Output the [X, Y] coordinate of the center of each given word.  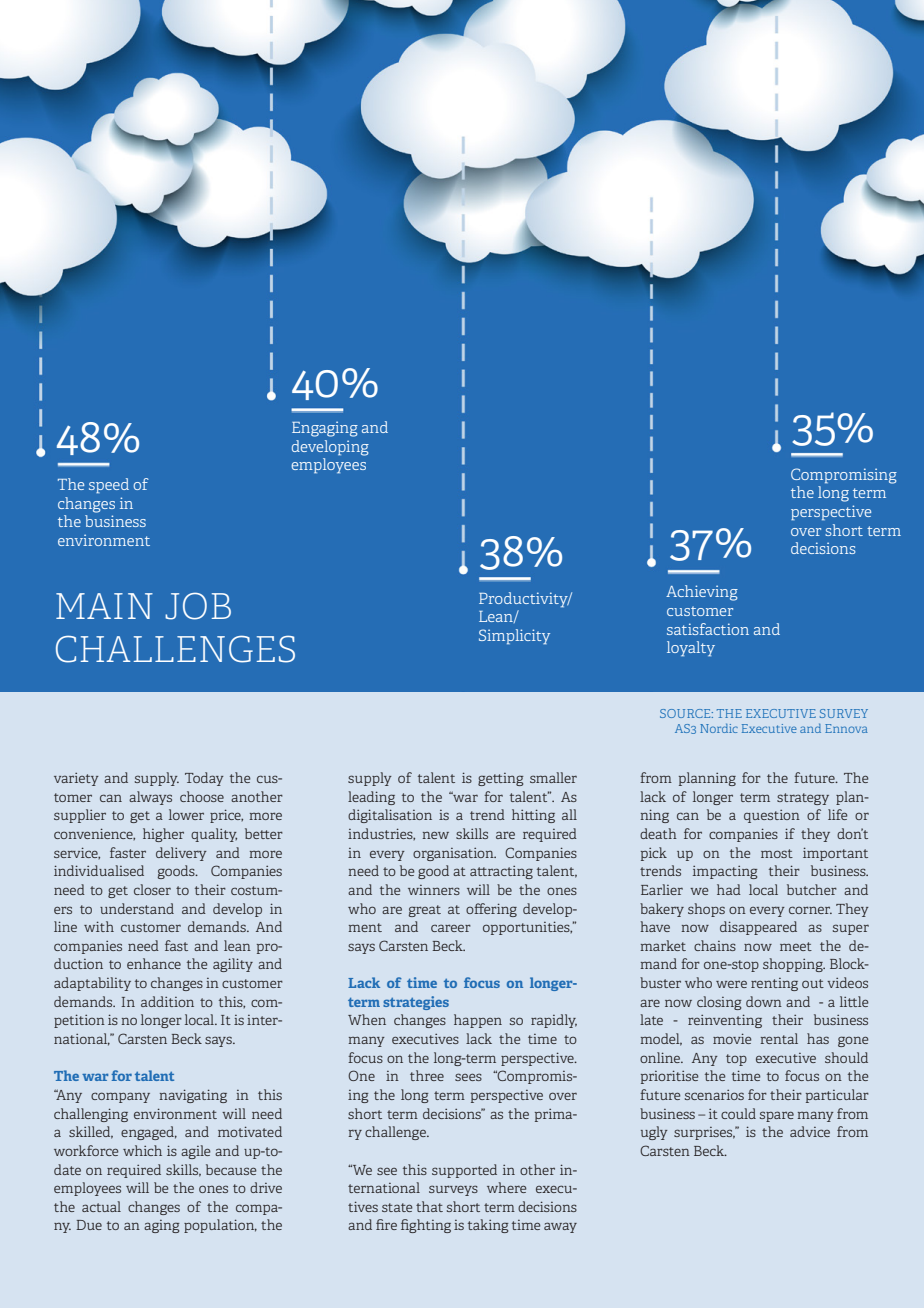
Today [204, 779]
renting [774, 984]
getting [501, 779]
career [451, 928]
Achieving [702, 593]
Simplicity [514, 636]
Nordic [719, 728]
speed [109, 485]
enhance [154, 963]
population [220, 1226]
